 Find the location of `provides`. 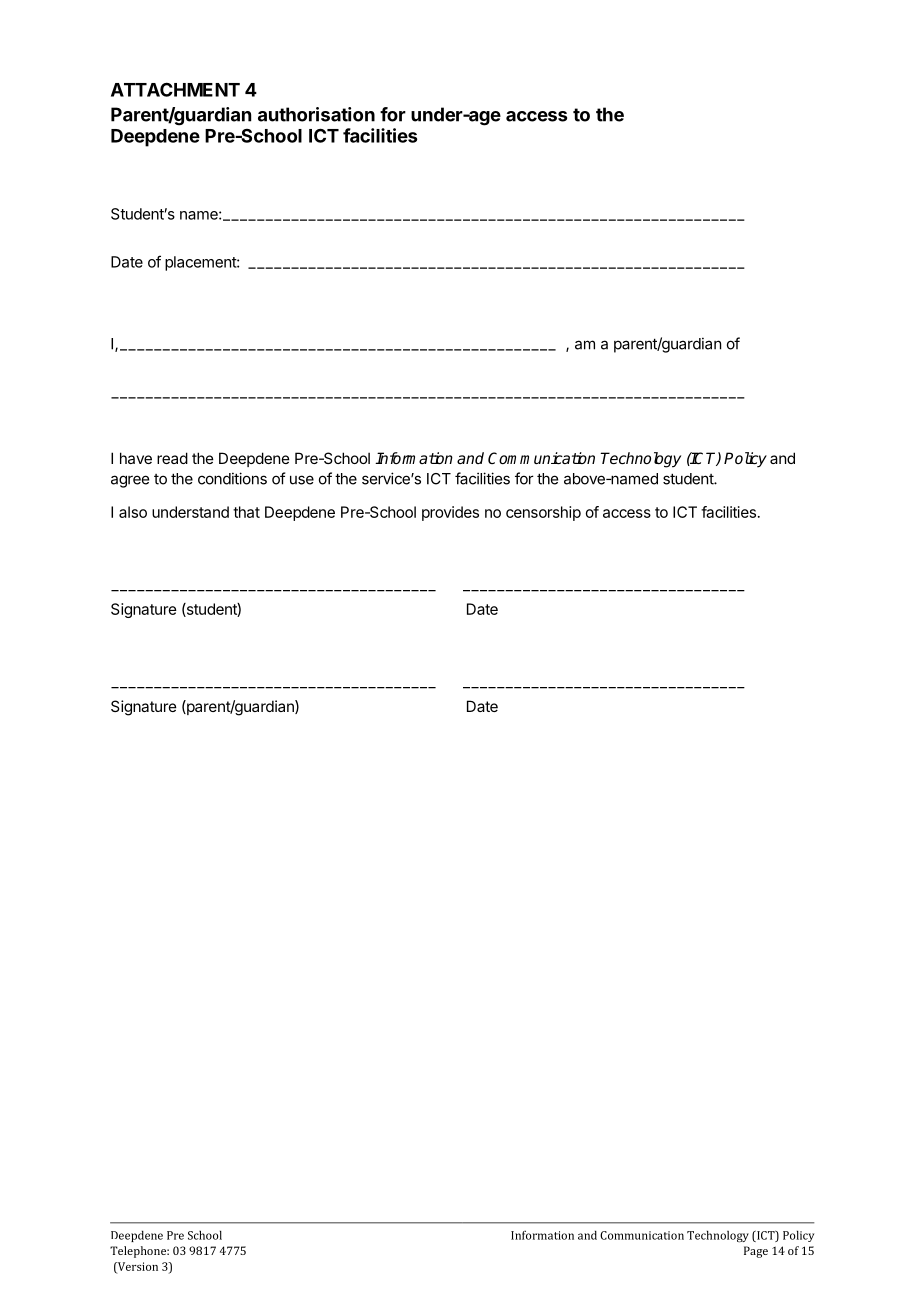

provides is located at coordinates (450, 513).
